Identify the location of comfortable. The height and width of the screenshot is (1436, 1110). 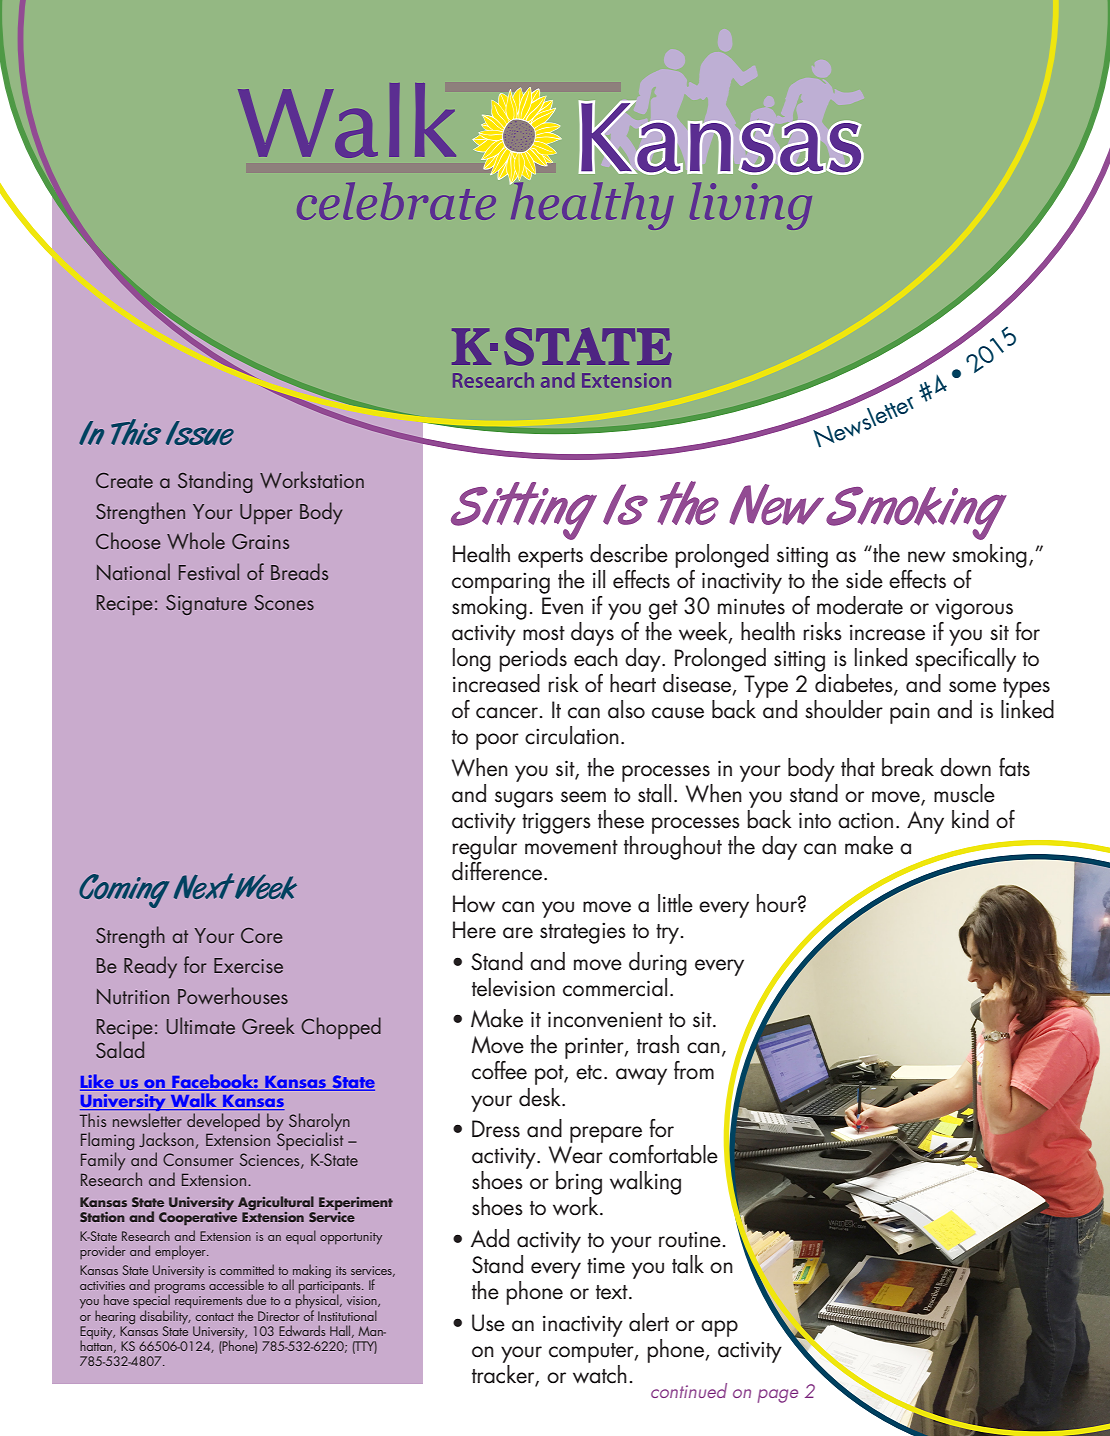
(663, 1154).
